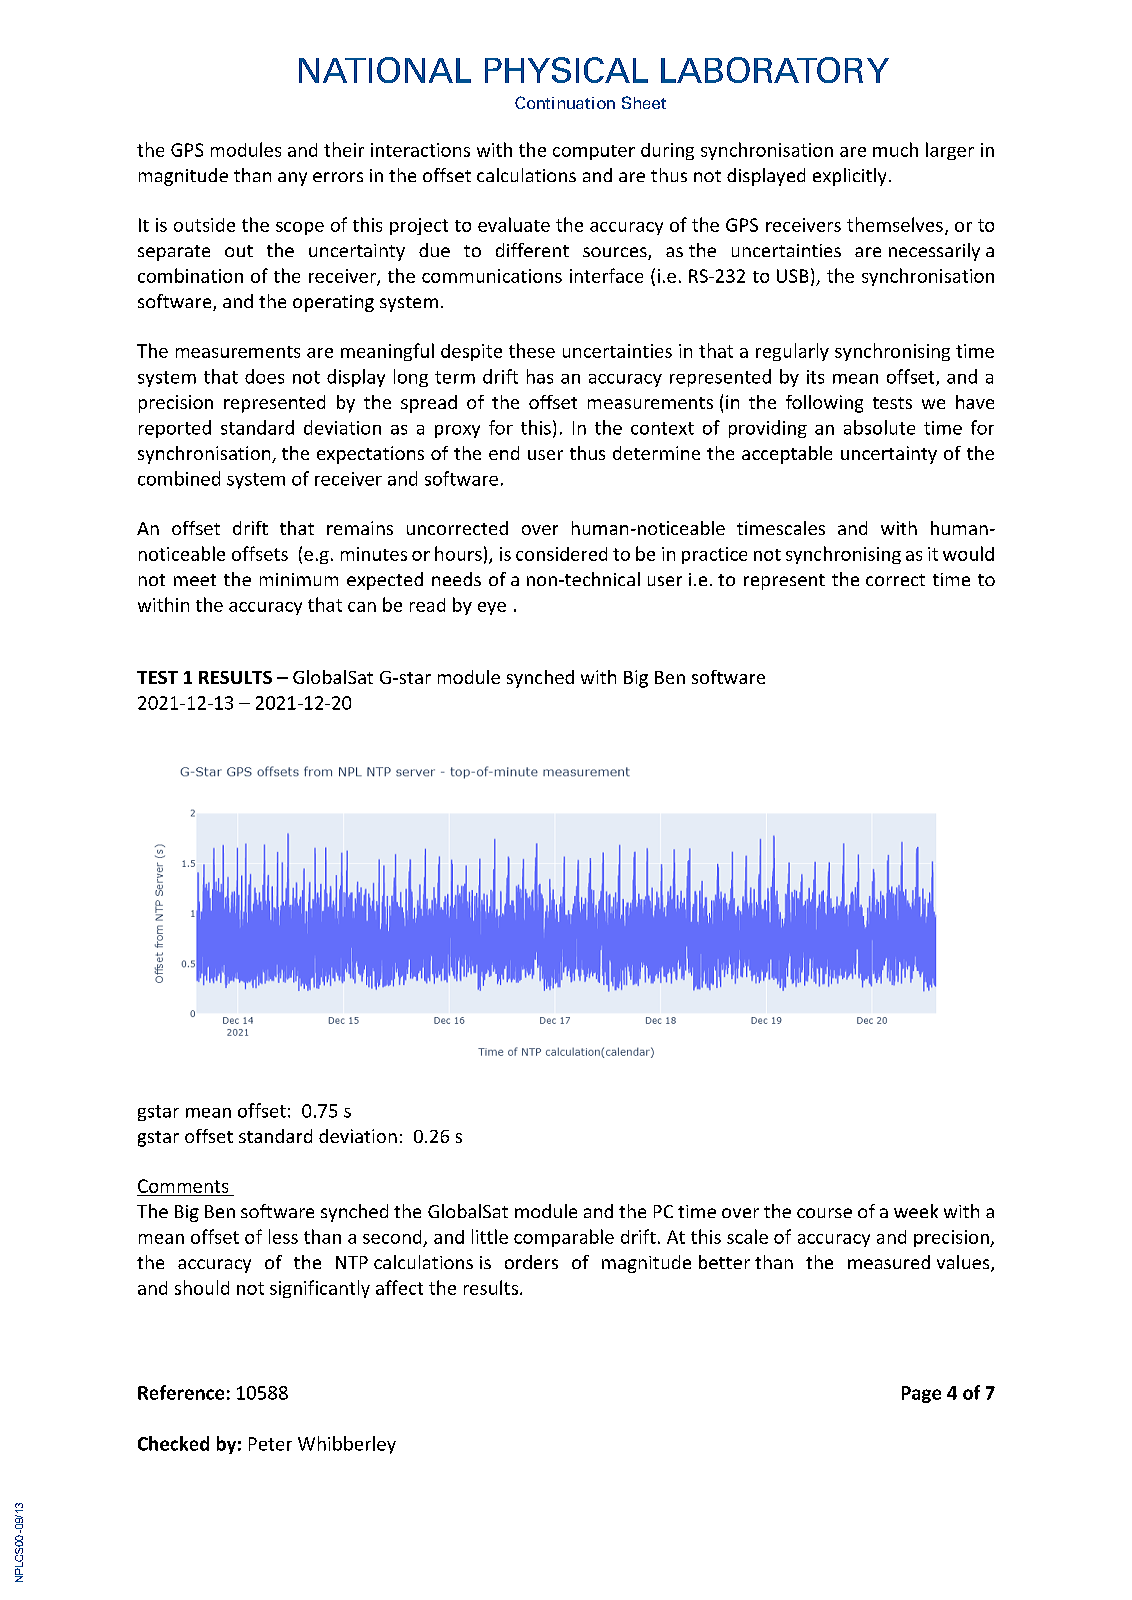 Image resolution: width=1132 pixels, height=1600 pixels. What do you see at coordinates (299, 579) in the screenshot?
I see `minimum` at bounding box center [299, 579].
